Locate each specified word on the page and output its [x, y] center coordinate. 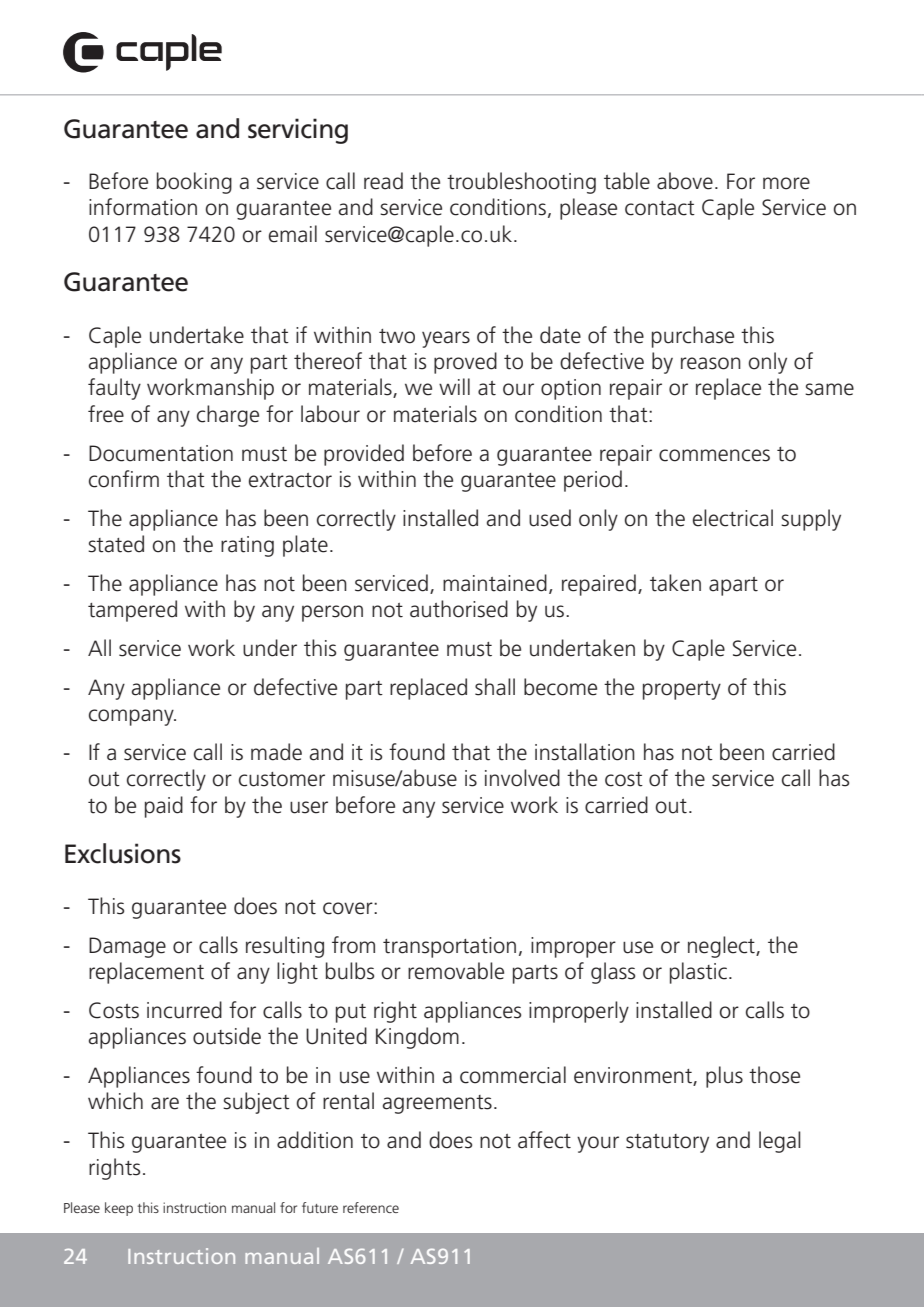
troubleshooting [521, 183]
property [682, 690]
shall [495, 687]
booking [194, 183]
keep [119, 1209]
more [786, 183]
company [132, 717]
